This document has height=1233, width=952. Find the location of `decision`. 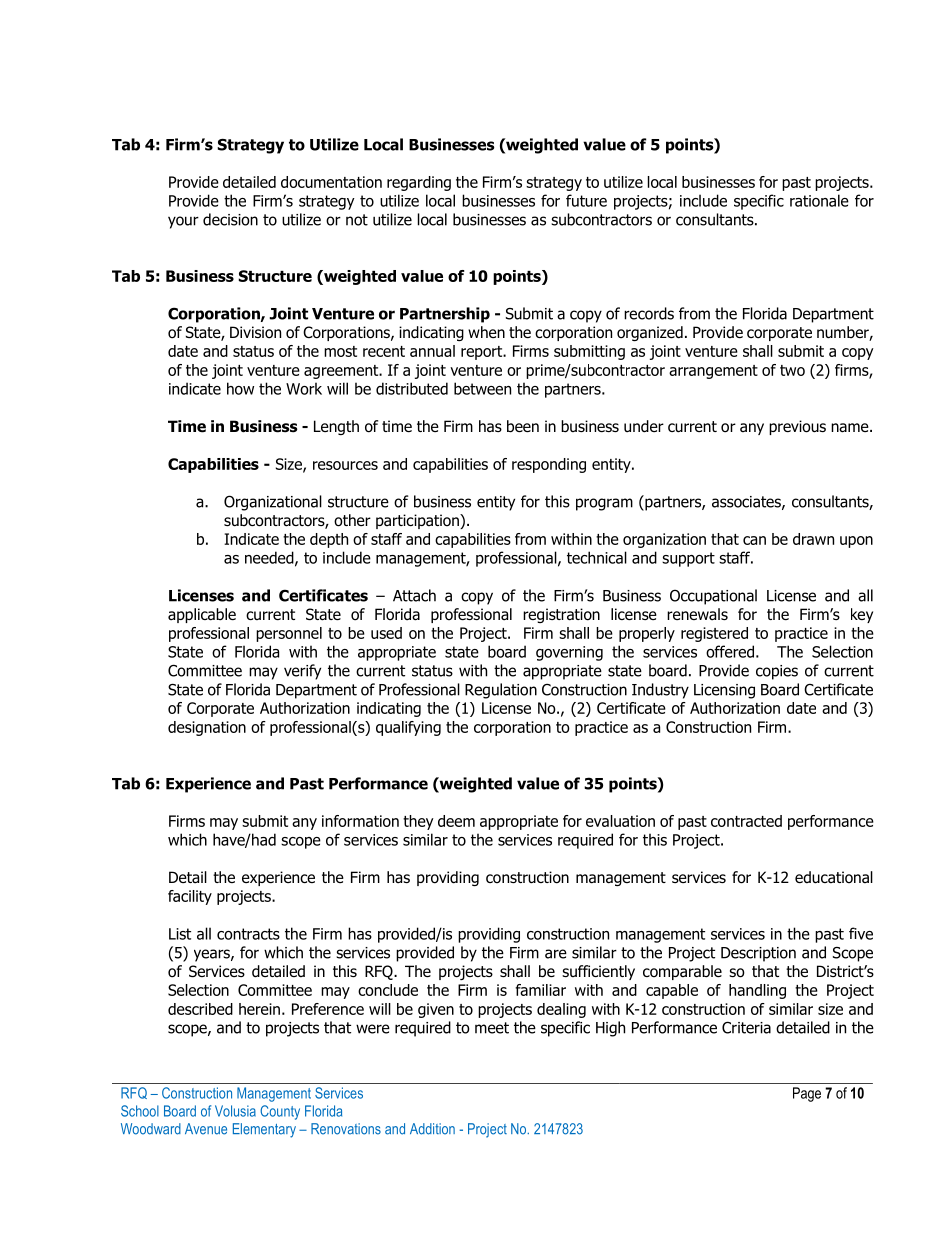

decision is located at coordinates (230, 219).
